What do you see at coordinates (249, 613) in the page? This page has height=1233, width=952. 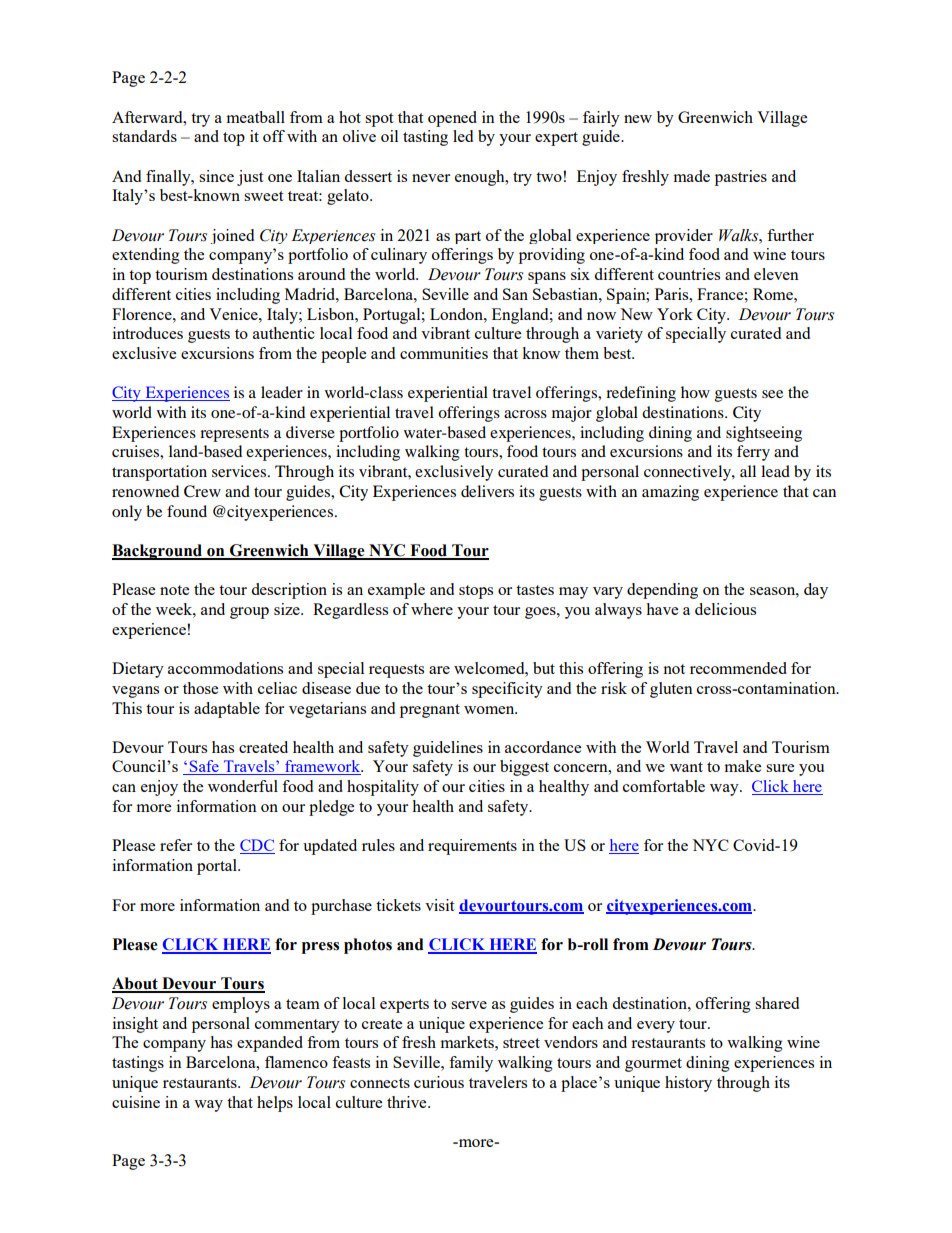 I see `group` at bounding box center [249, 613].
